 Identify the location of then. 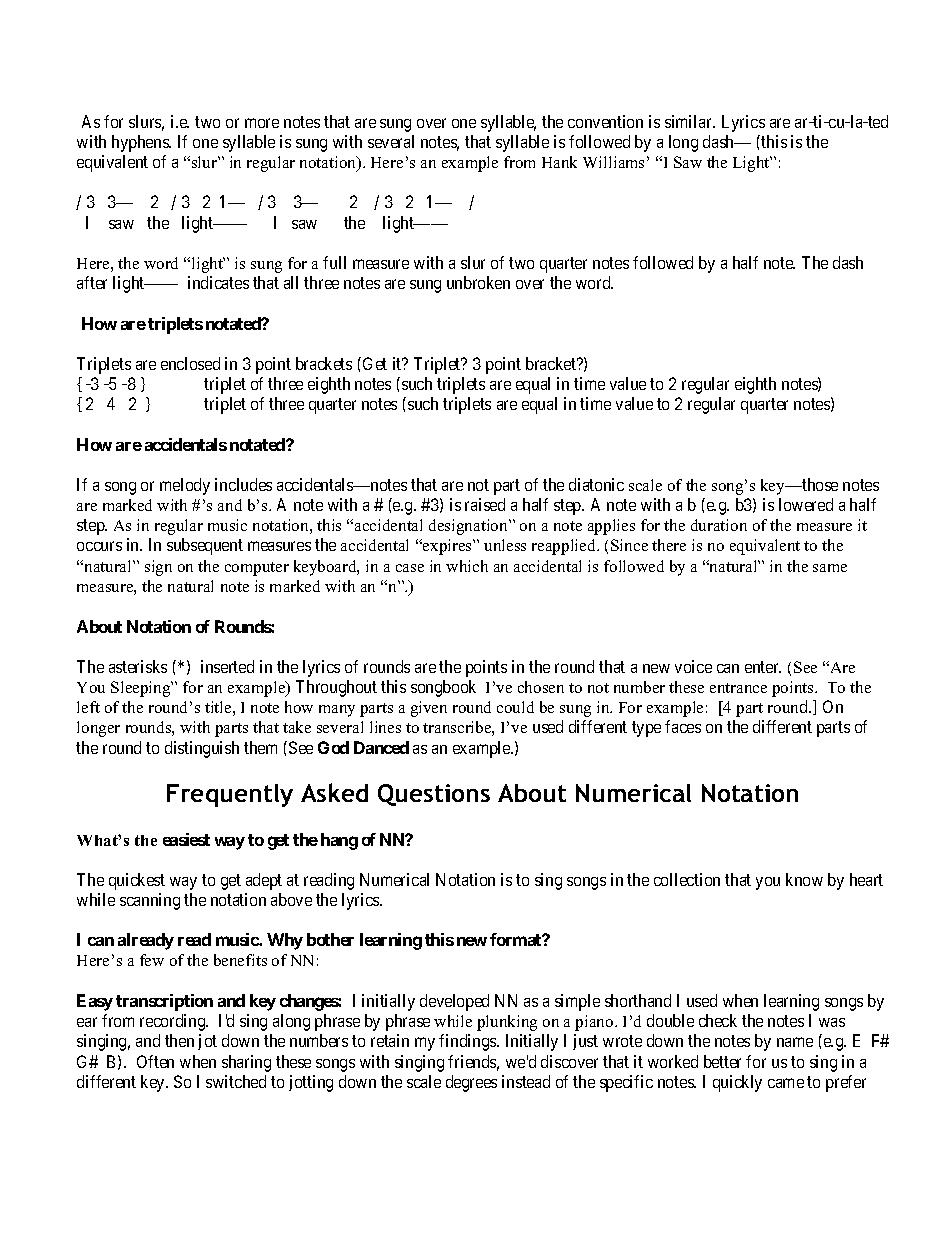
(179, 1040).
